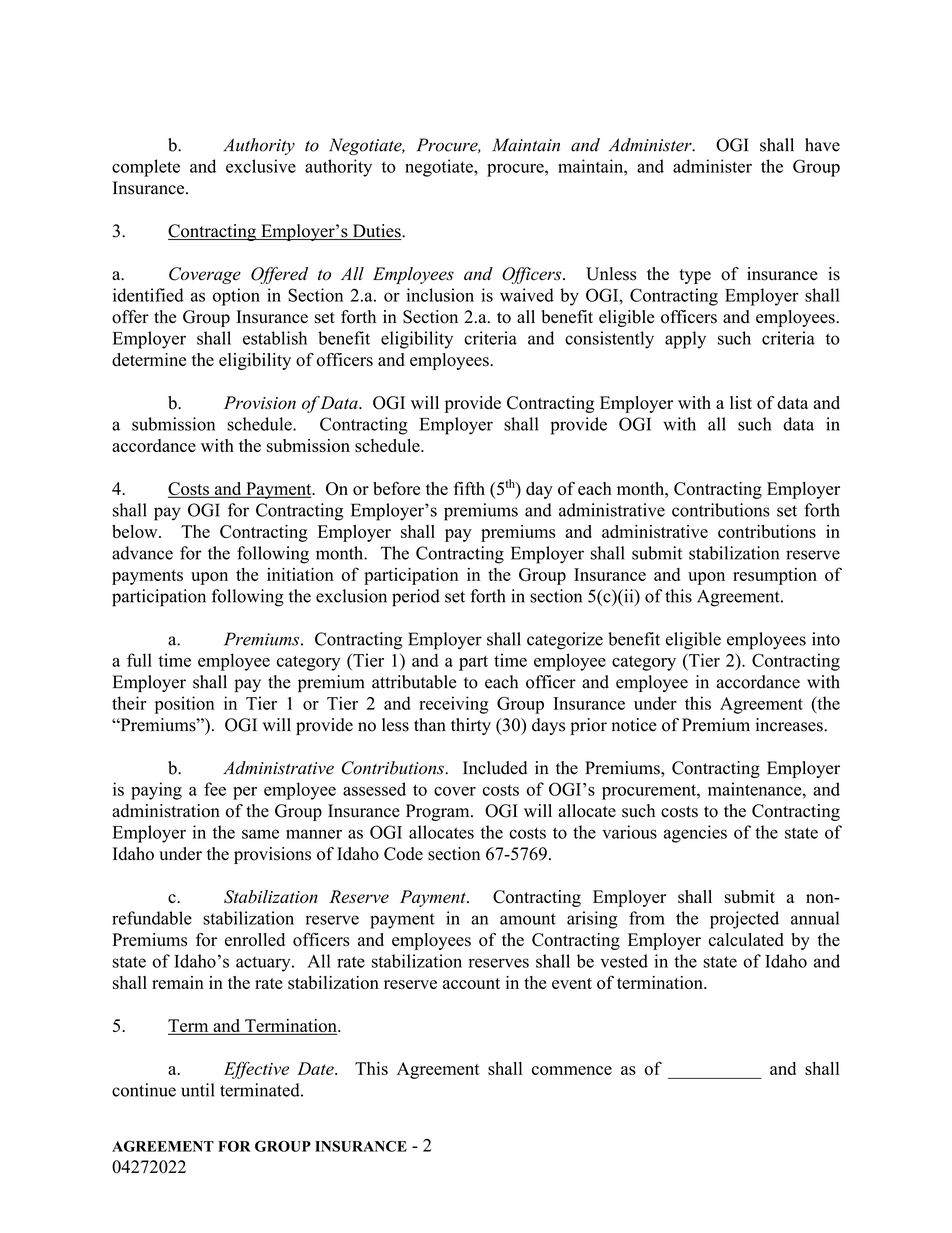 Image resolution: width=952 pixels, height=1233 pixels. Describe the element at coordinates (139, 660) in the screenshot. I see `full` at that location.
